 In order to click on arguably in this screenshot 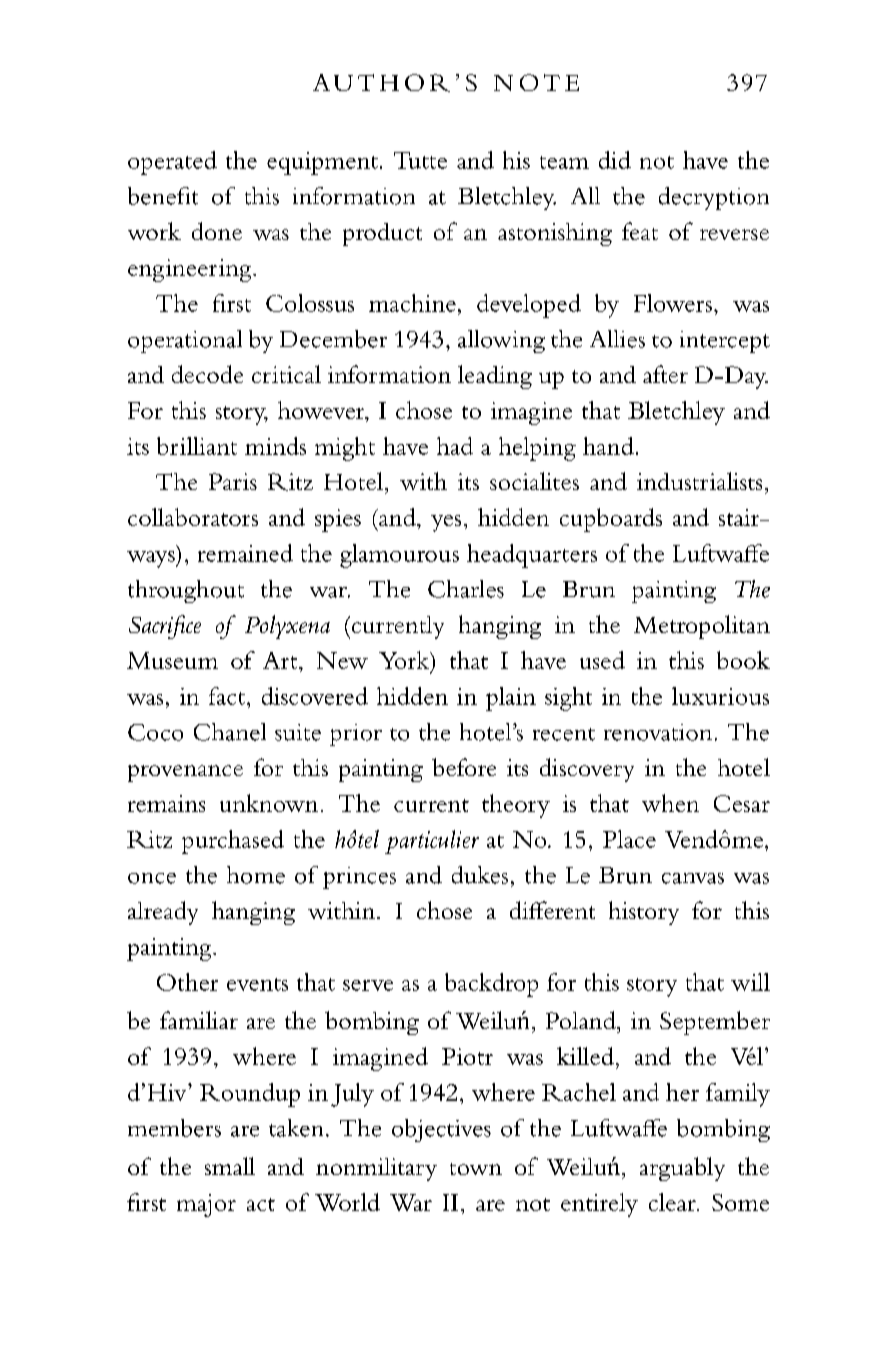, I will do `click(682, 1169)`.
